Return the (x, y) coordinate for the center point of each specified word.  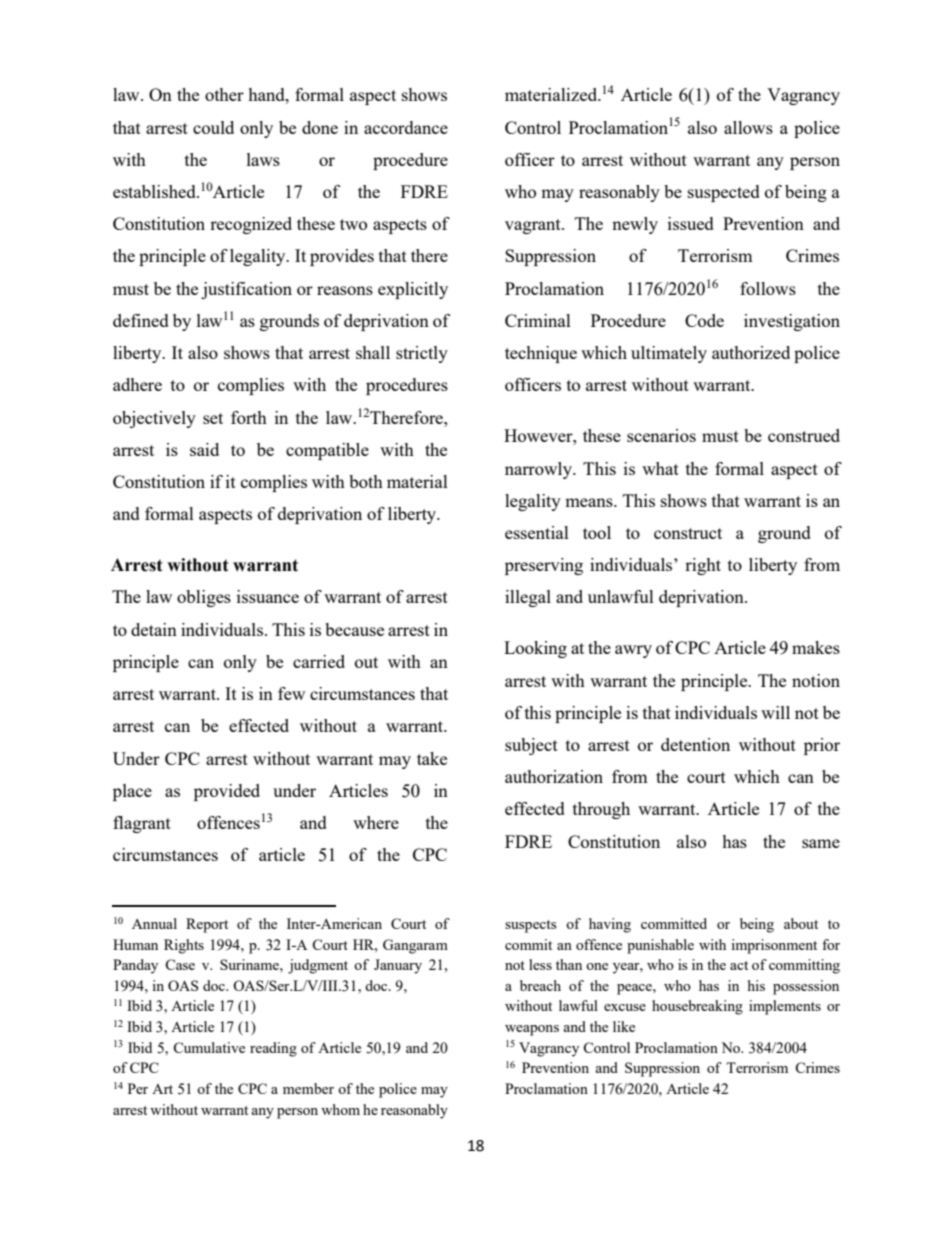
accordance (406, 127)
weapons (532, 1030)
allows (748, 127)
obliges (204, 598)
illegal (528, 598)
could (213, 127)
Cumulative (209, 1047)
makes (816, 647)
